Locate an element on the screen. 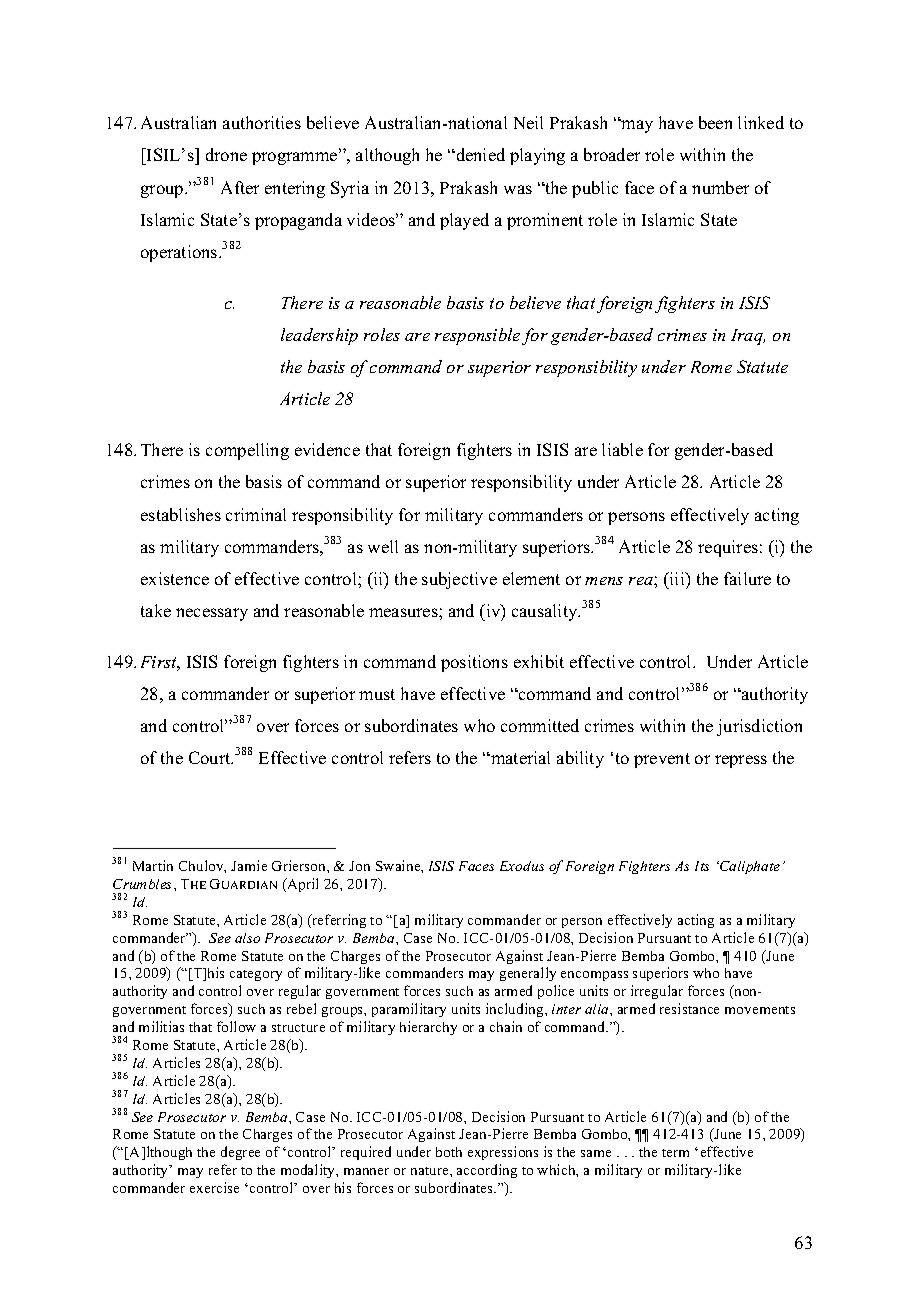  Jamie is located at coordinates (249, 865).
